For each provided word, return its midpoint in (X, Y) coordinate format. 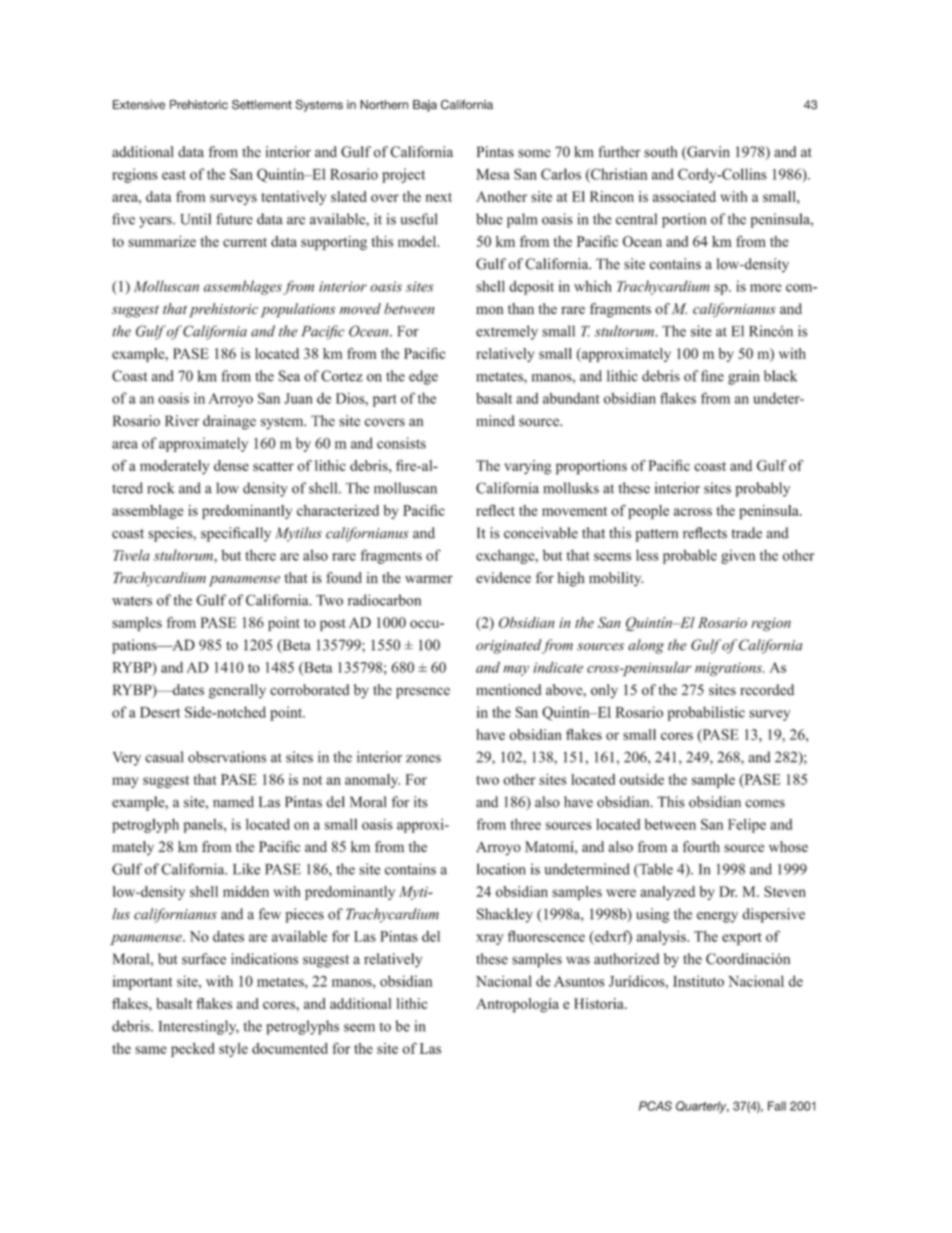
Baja (425, 106)
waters (132, 601)
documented (290, 1048)
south (660, 152)
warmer (429, 579)
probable (690, 557)
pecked (192, 1050)
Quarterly (702, 1107)
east (174, 175)
